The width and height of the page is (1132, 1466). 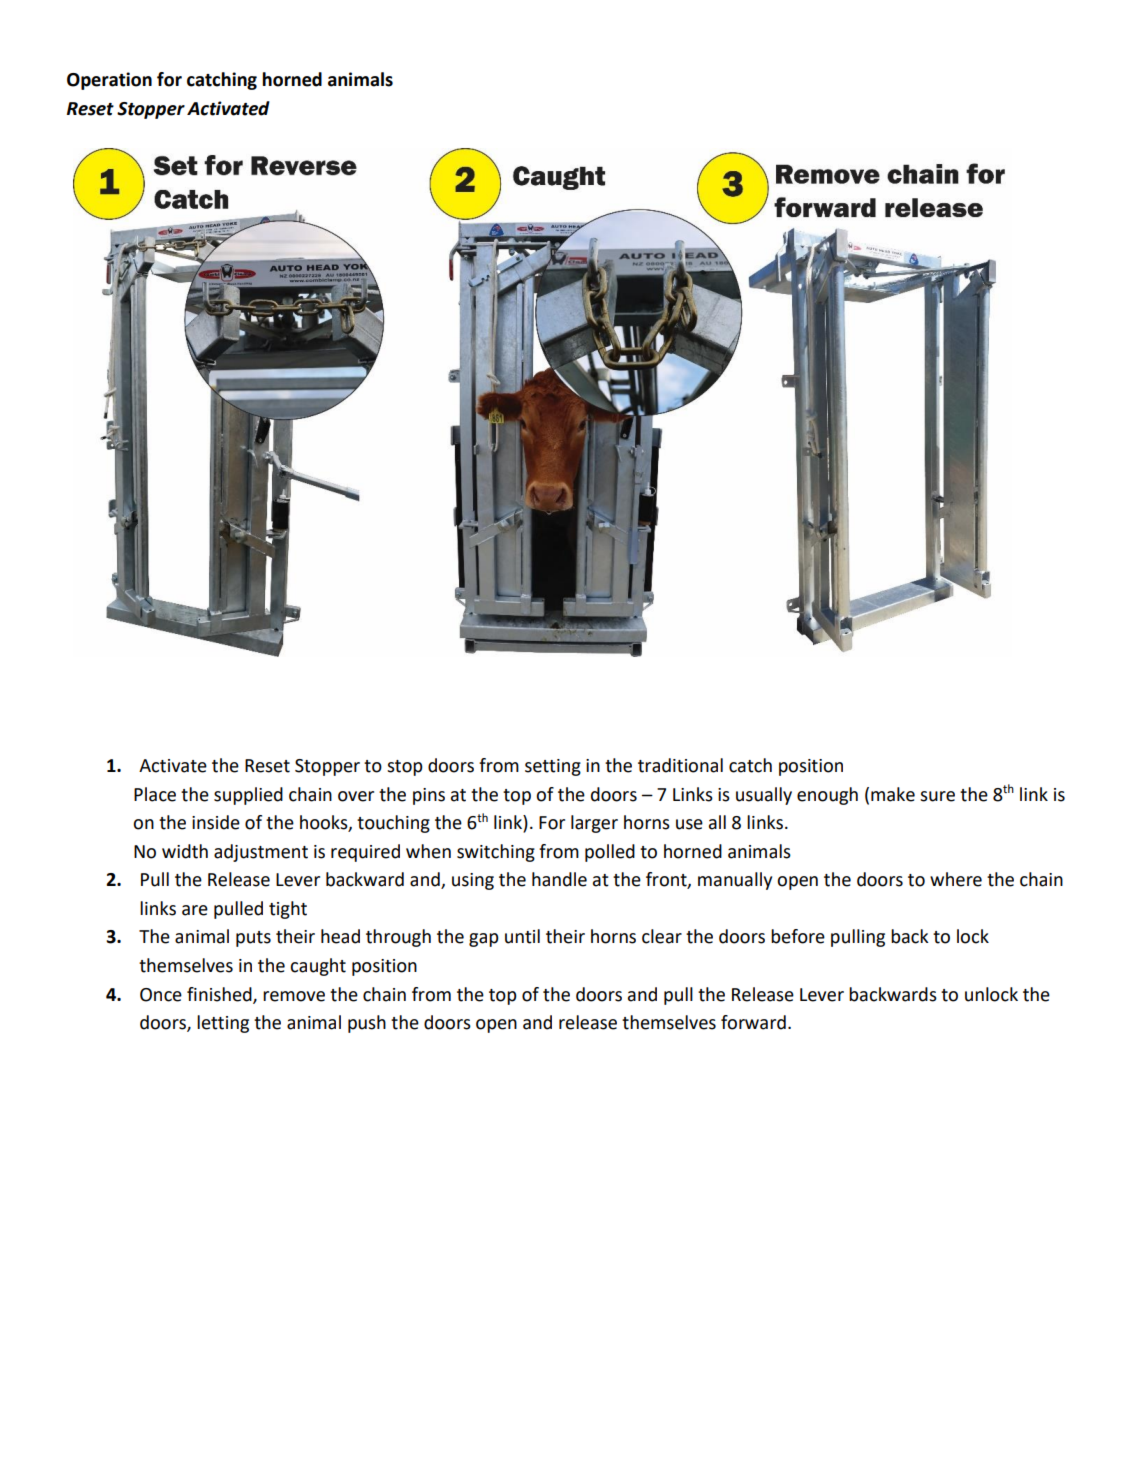 I want to click on enough, so click(x=827, y=796).
